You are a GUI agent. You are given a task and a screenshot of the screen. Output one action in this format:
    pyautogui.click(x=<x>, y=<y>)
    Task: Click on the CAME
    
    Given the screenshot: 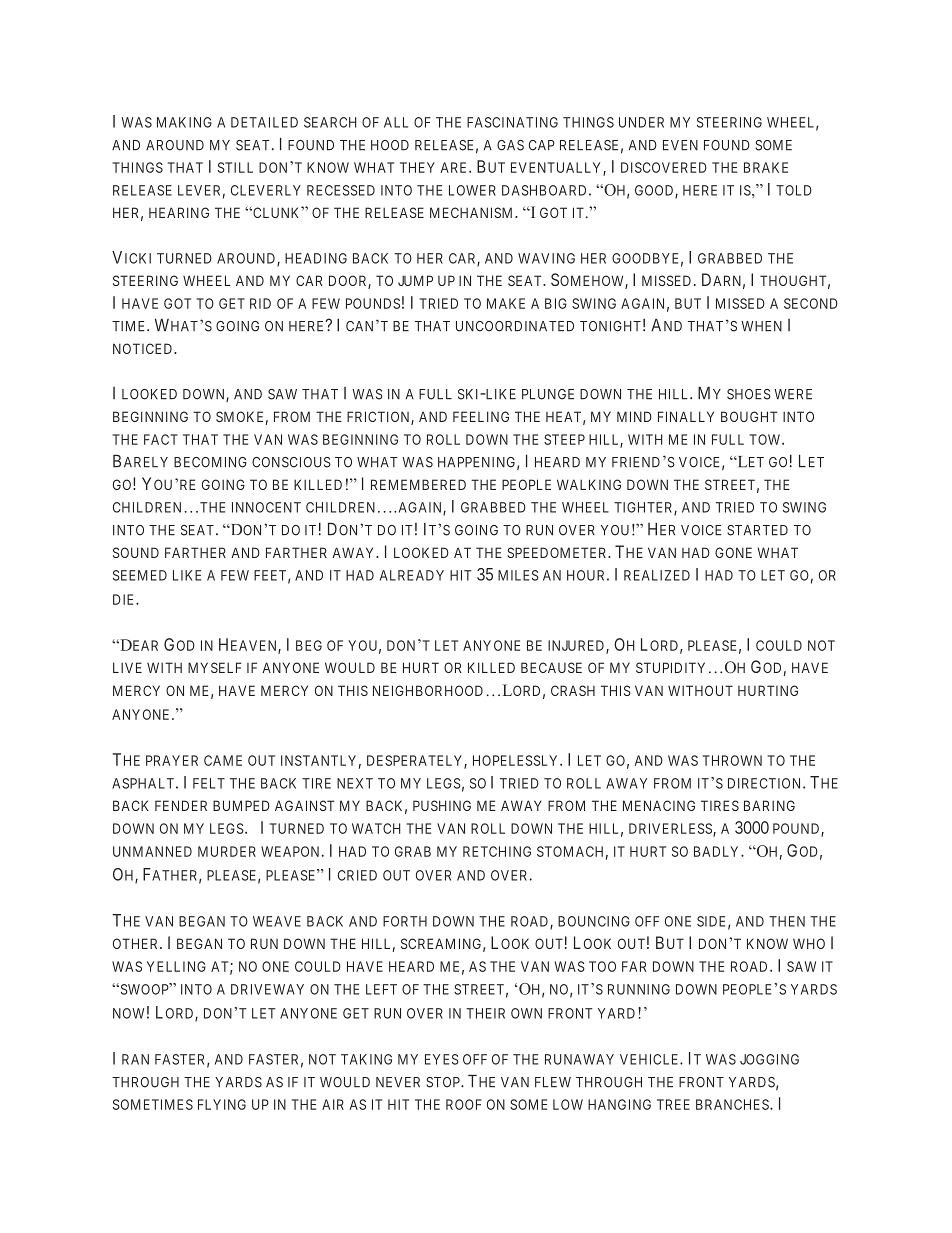 What is the action you would take?
    pyautogui.click(x=223, y=760)
